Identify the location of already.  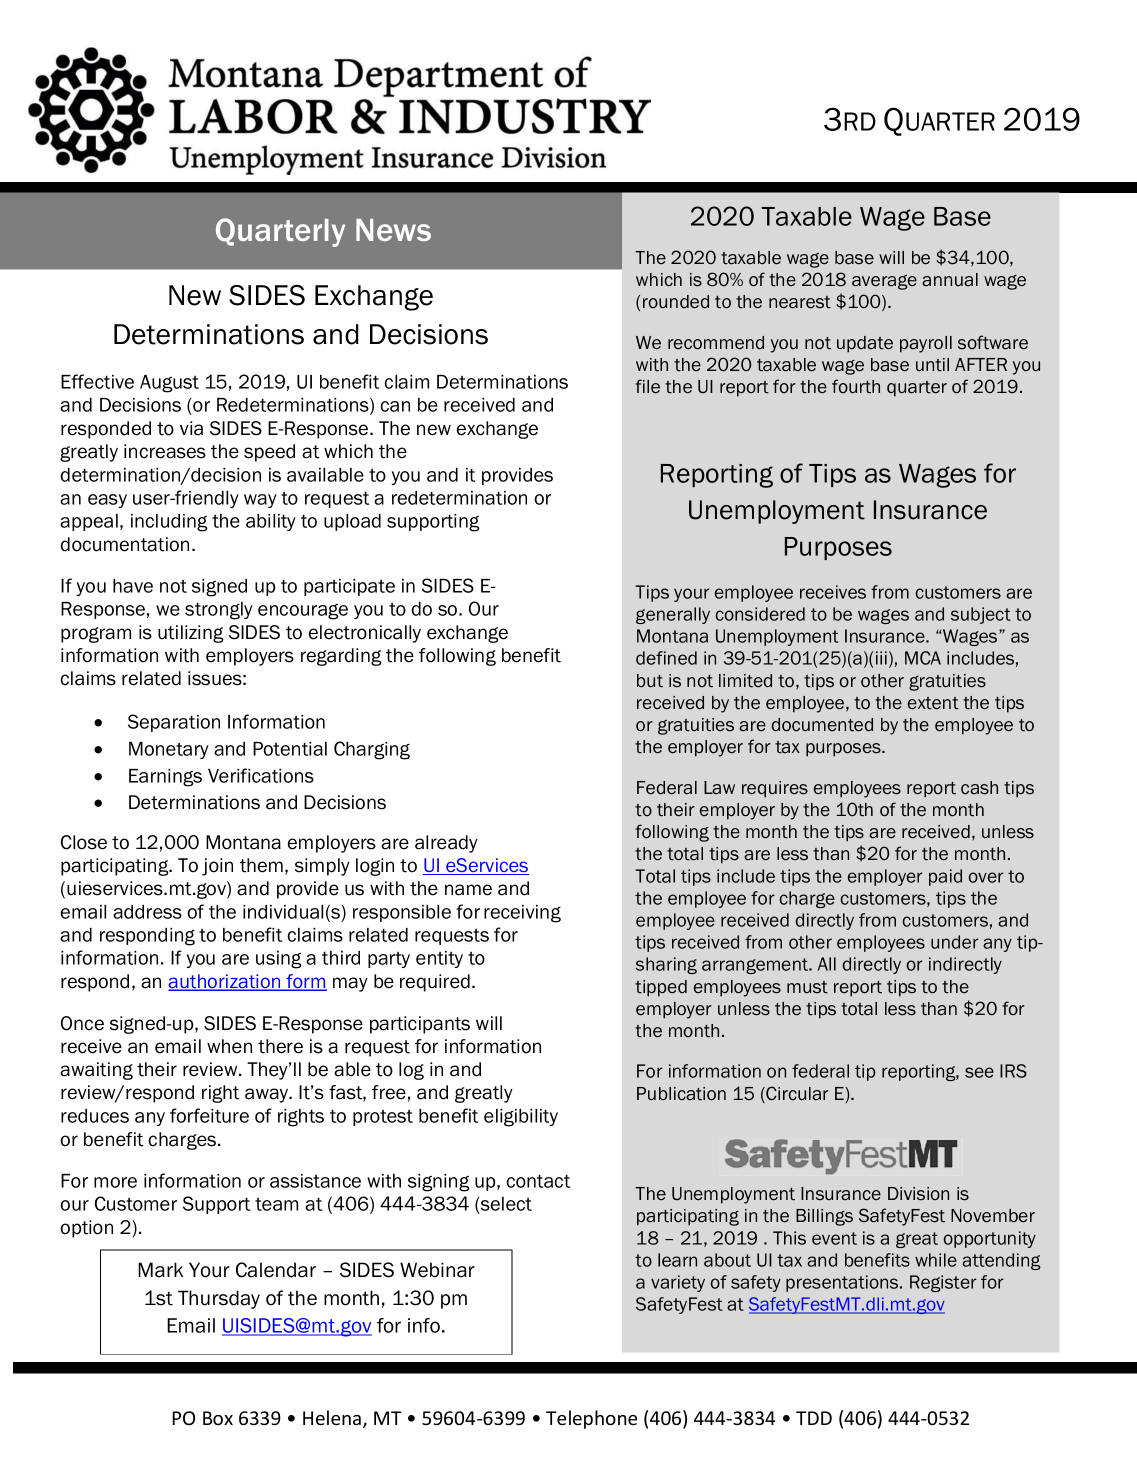
(446, 844).
